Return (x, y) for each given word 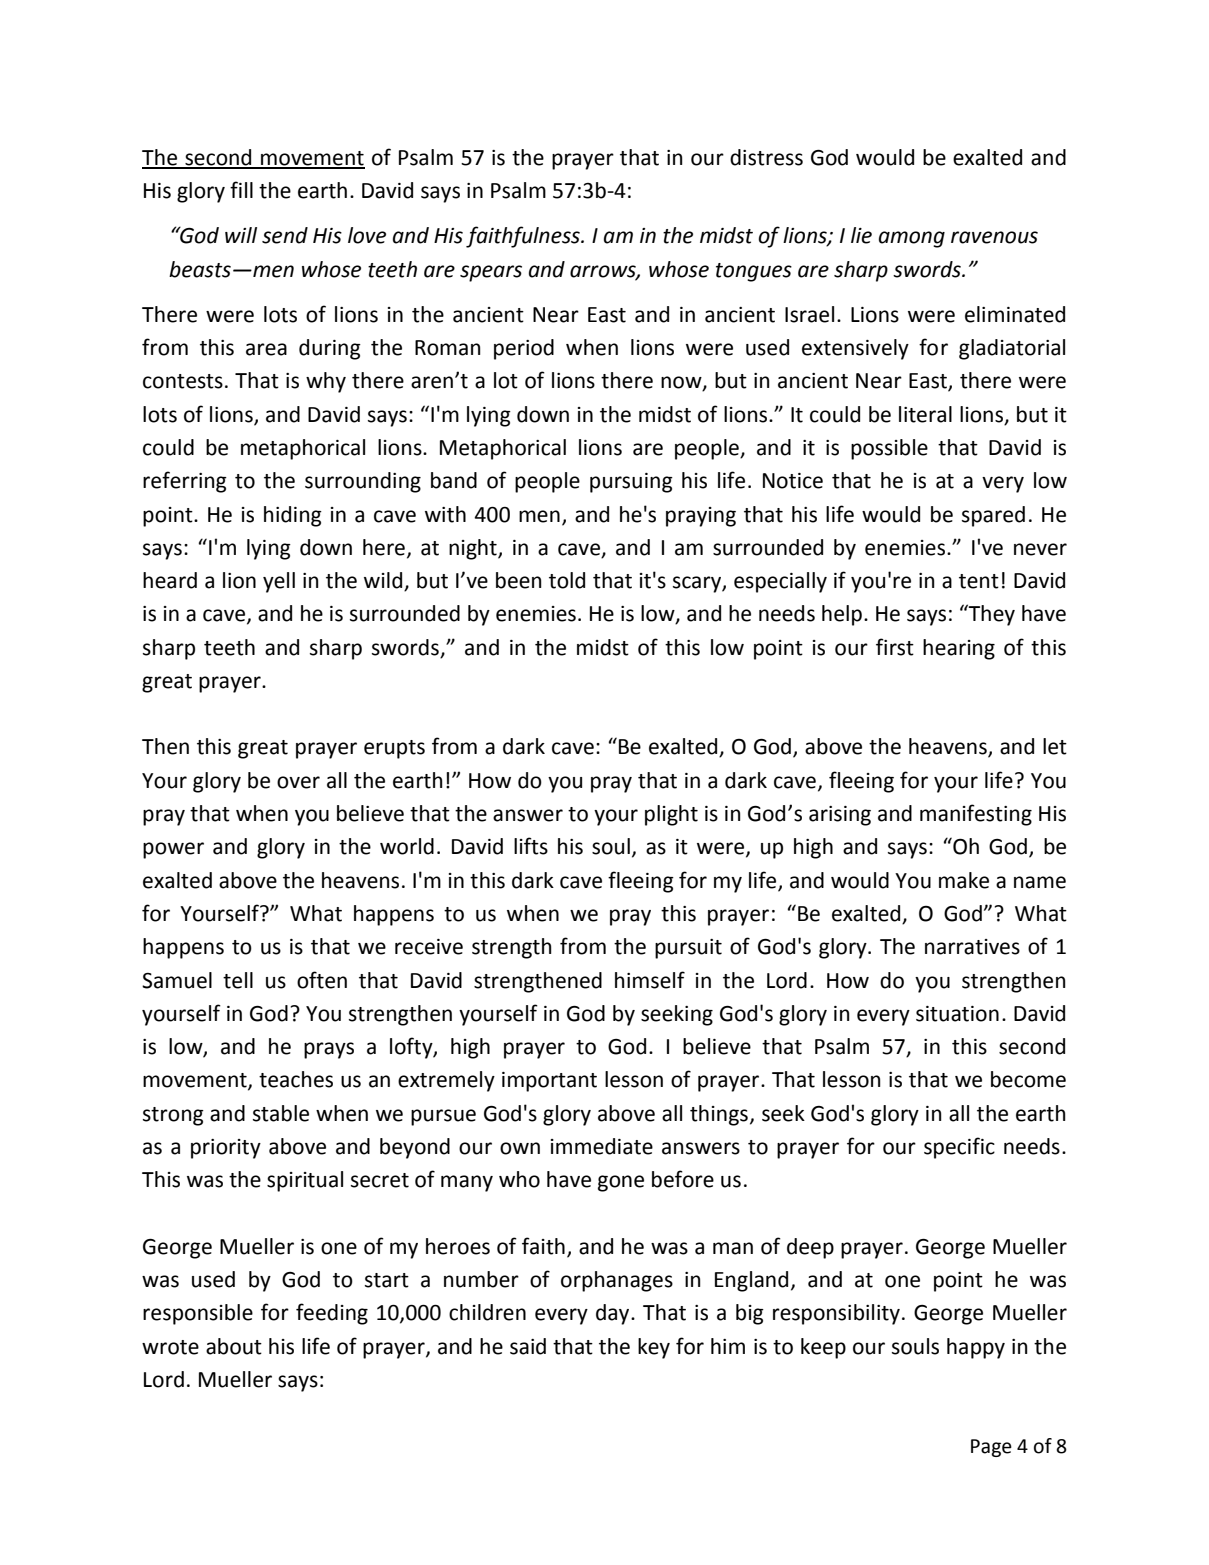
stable (281, 1113)
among (912, 239)
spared (993, 516)
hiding (293, 516)
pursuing (631, 483)
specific (959, 1148)
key (654, 1348)
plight (671, 815)
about (234, 1346)
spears (491, 273)
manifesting (976, 815)
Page (991, 1448)
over (298, 782)
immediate (602, 1146)
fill (241, 189)
